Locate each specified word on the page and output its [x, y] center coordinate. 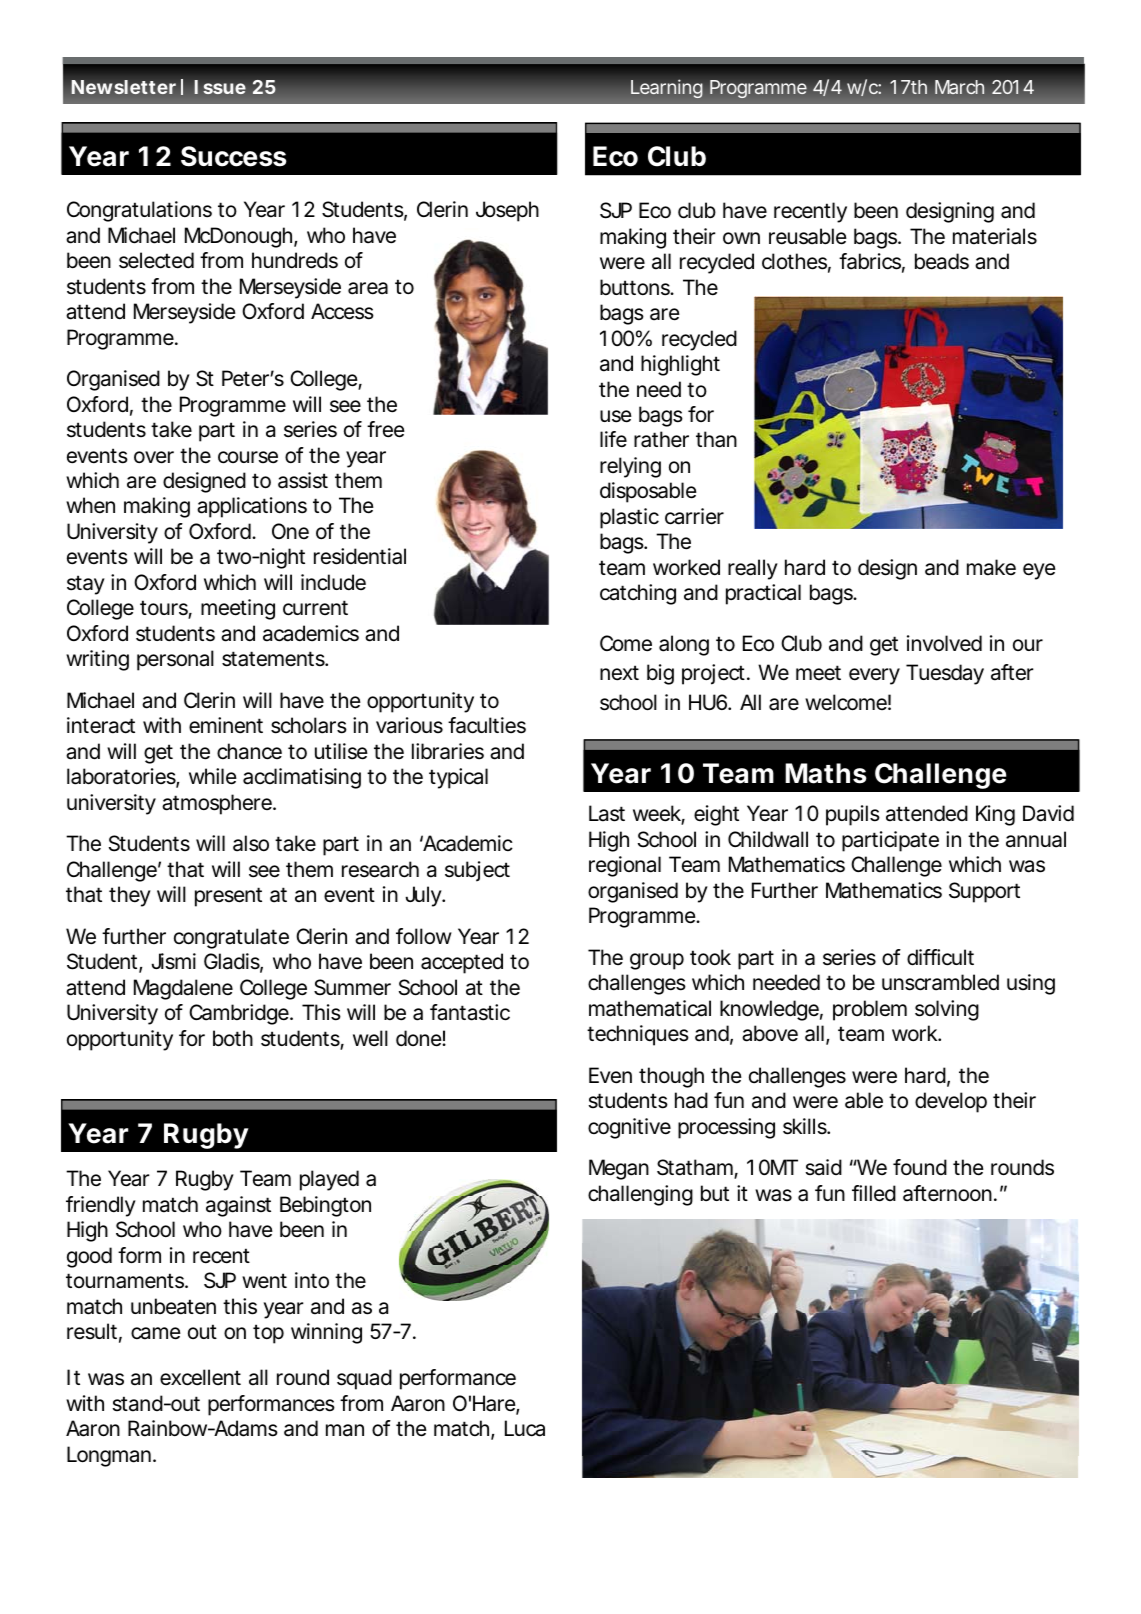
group [657, 961]
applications [252, 507]
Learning [667, 89]
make [991, 567]
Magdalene [183, 989]
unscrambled [940, 982]
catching [638, 594]
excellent [200, 1377]
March [959, 87]
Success [234, 156]
